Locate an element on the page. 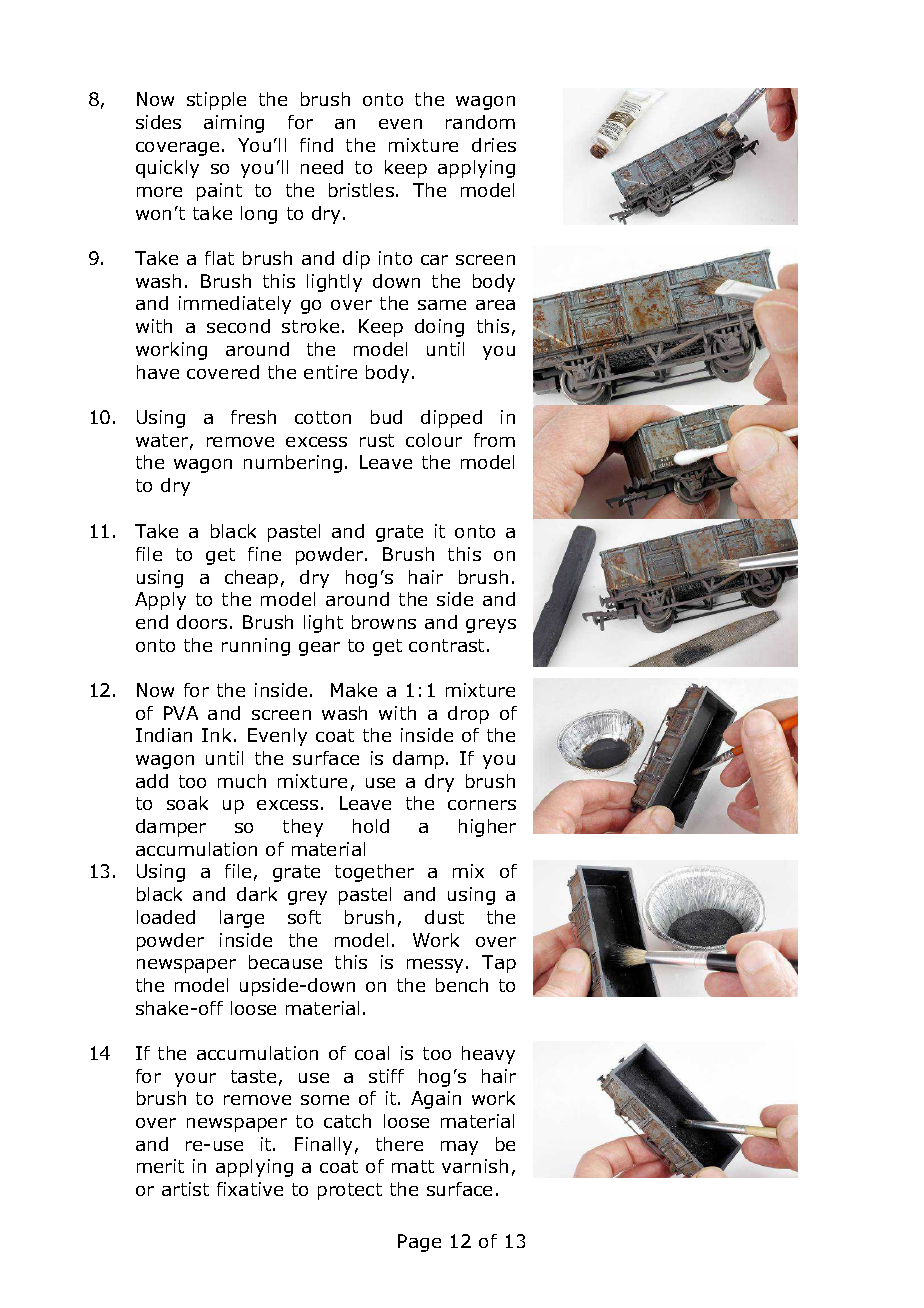 This image has width=924, height=1308. have is located at coordinates (158, 372).
